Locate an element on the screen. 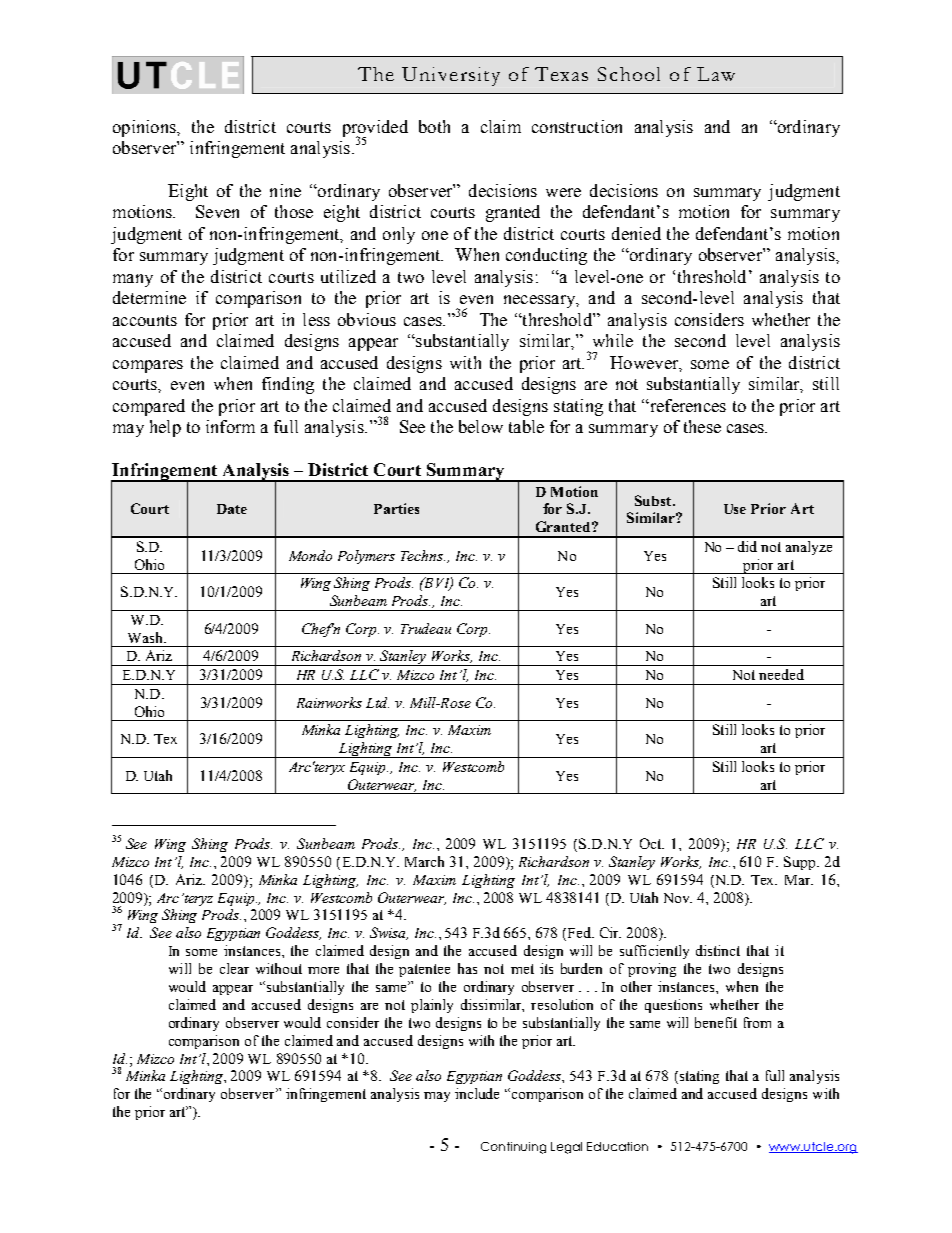  Oct is located at coordinates (652, 843).
